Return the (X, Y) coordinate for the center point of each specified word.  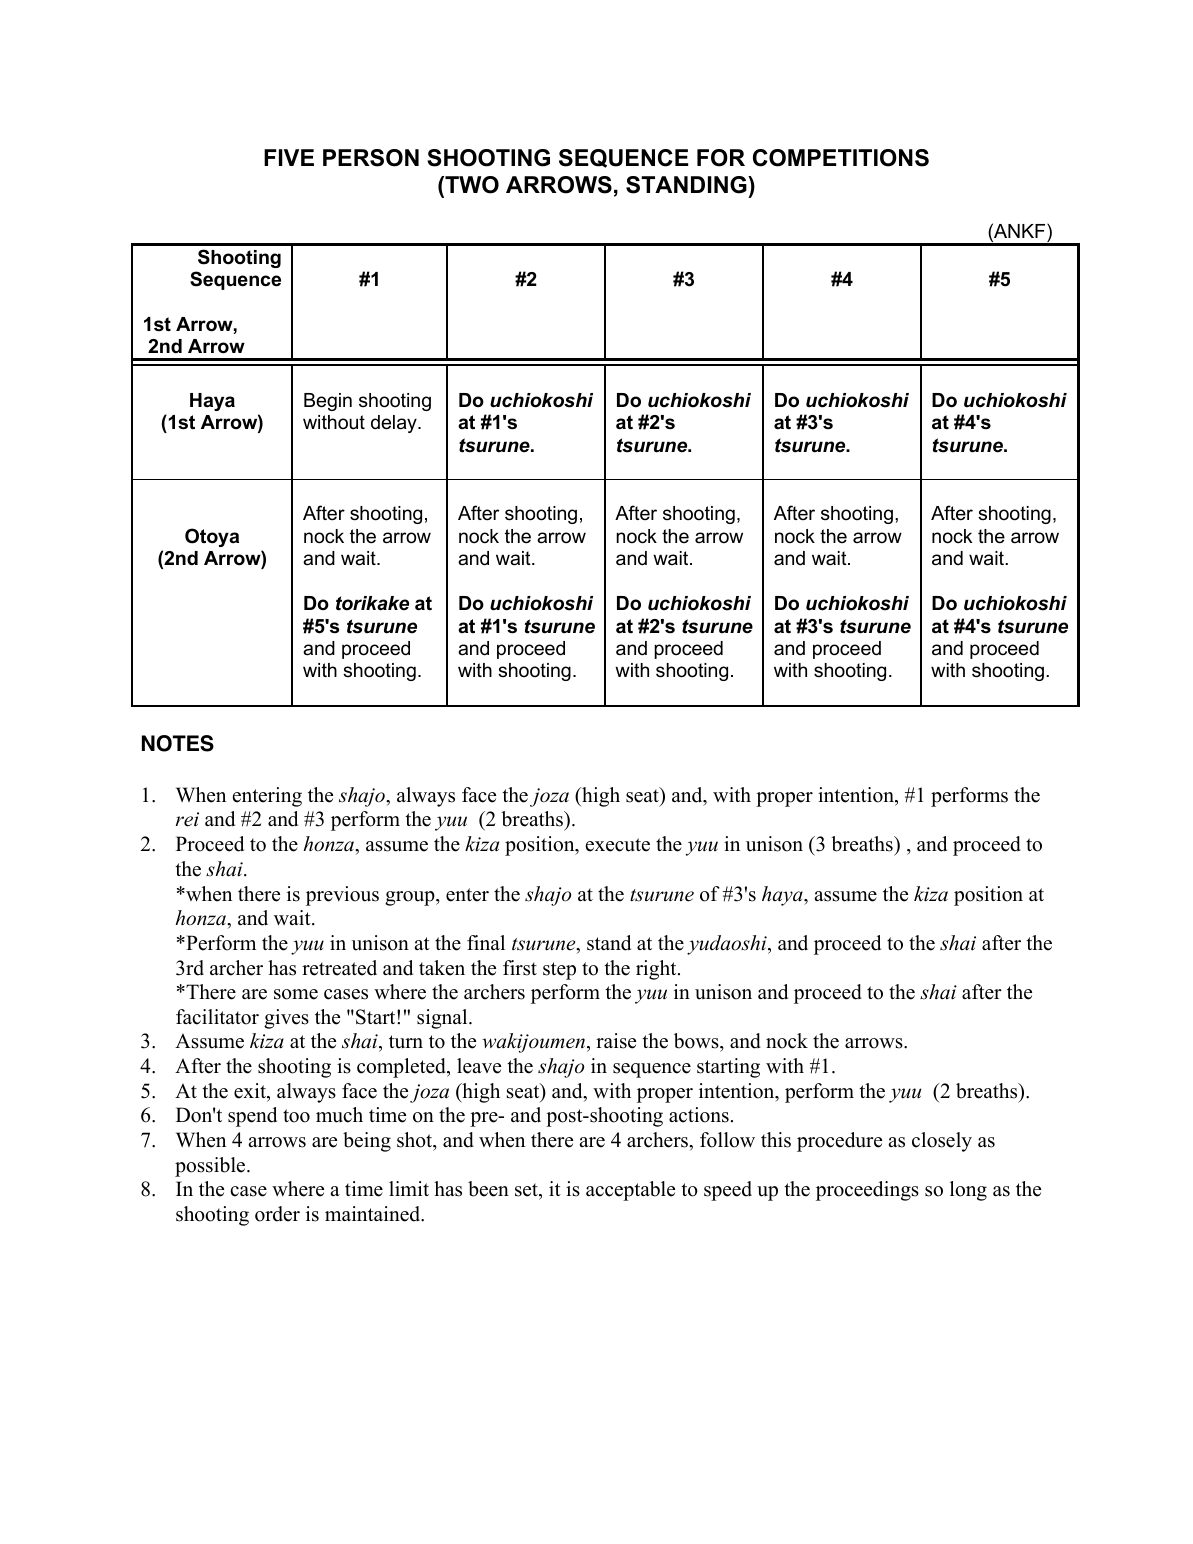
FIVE (289, 157)
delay (395, 424)
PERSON (371, 158)
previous (342, 896)
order (277, 1214)
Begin (328, 402)
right (657, 970)
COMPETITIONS (841, 158)
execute (618, 845)
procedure (839, 1142)
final (486, 942)
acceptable (630, 1191)
